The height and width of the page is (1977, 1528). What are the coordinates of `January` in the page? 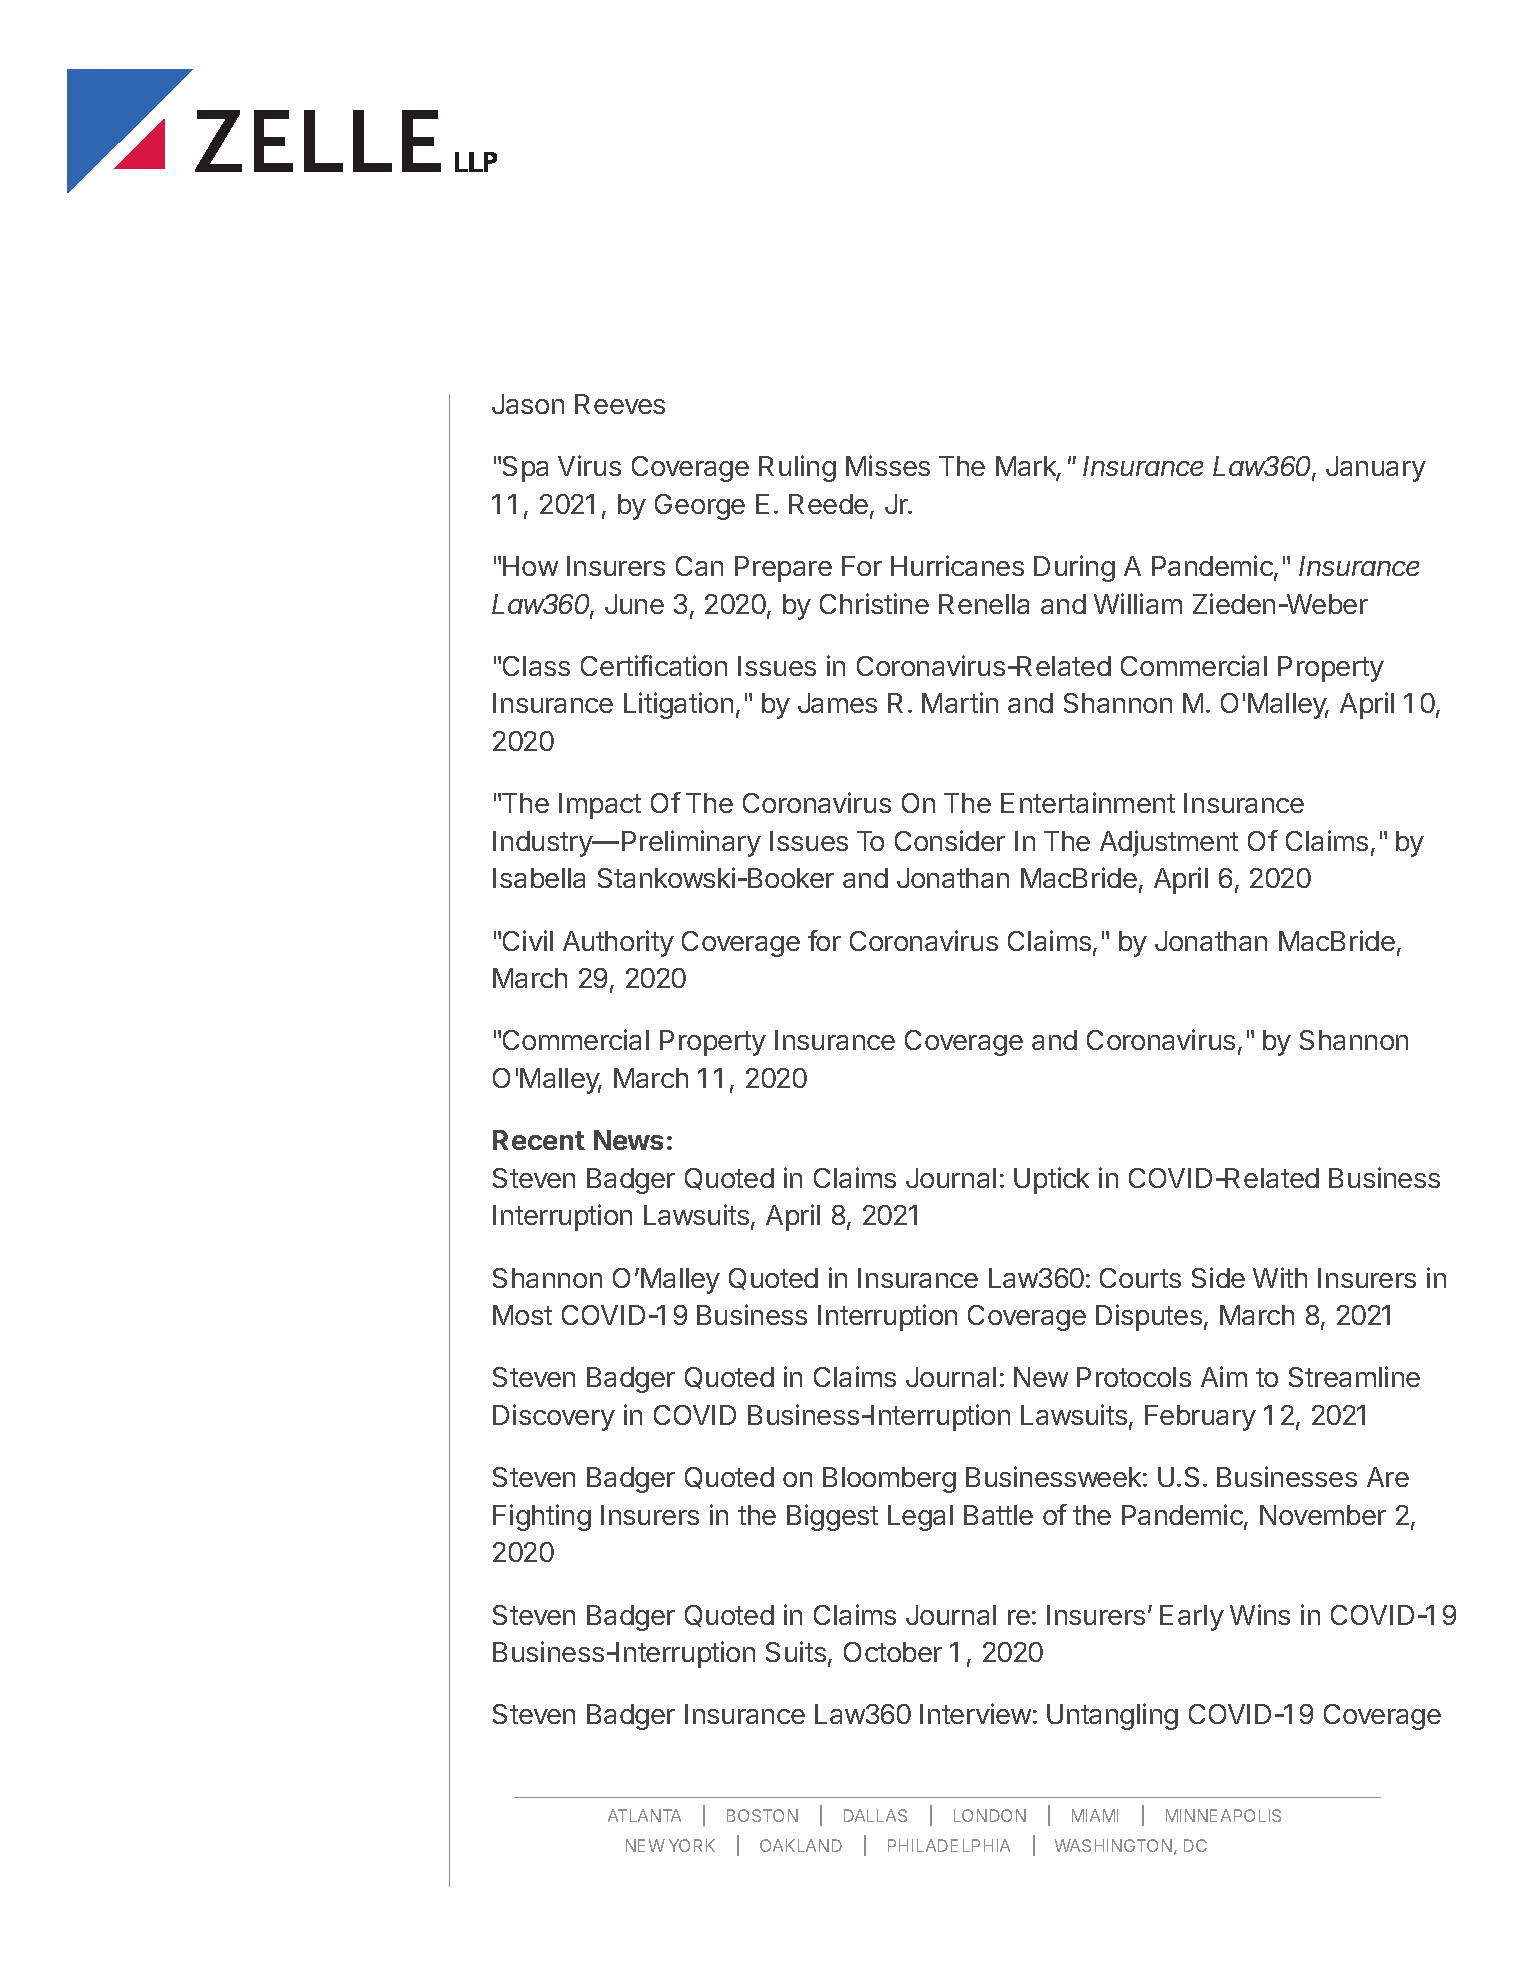 It's located at (1376, 469).
